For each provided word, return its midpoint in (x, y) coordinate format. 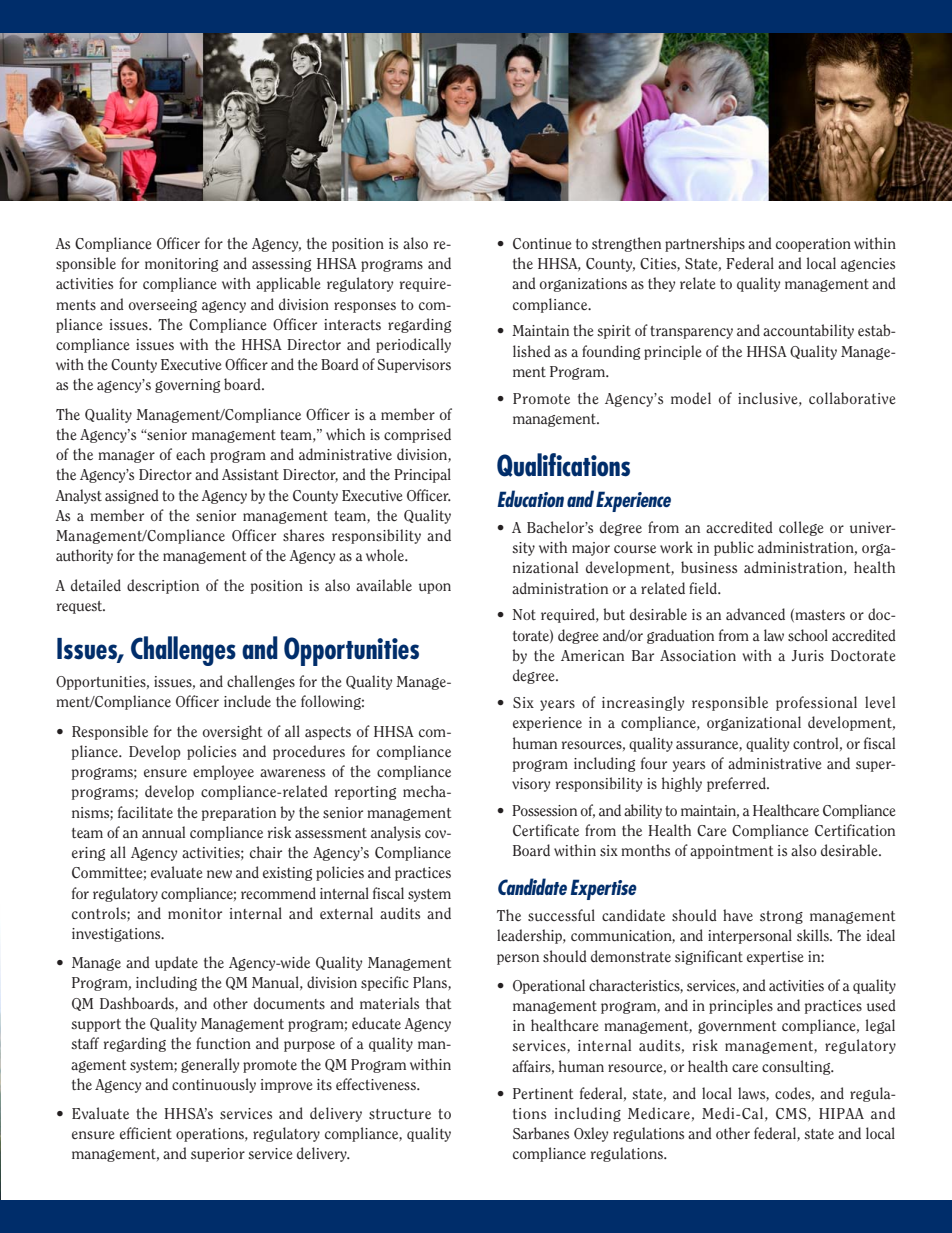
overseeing (163, 306)
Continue (542, 243)
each (190, 454)
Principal (422, 475)
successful (561, 915)
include (247, 701)
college (801, 528)
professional (816, 703)
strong (781, 917)
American (592, 655)
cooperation (813, 245)
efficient (146, 1133)
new (219, 874)
